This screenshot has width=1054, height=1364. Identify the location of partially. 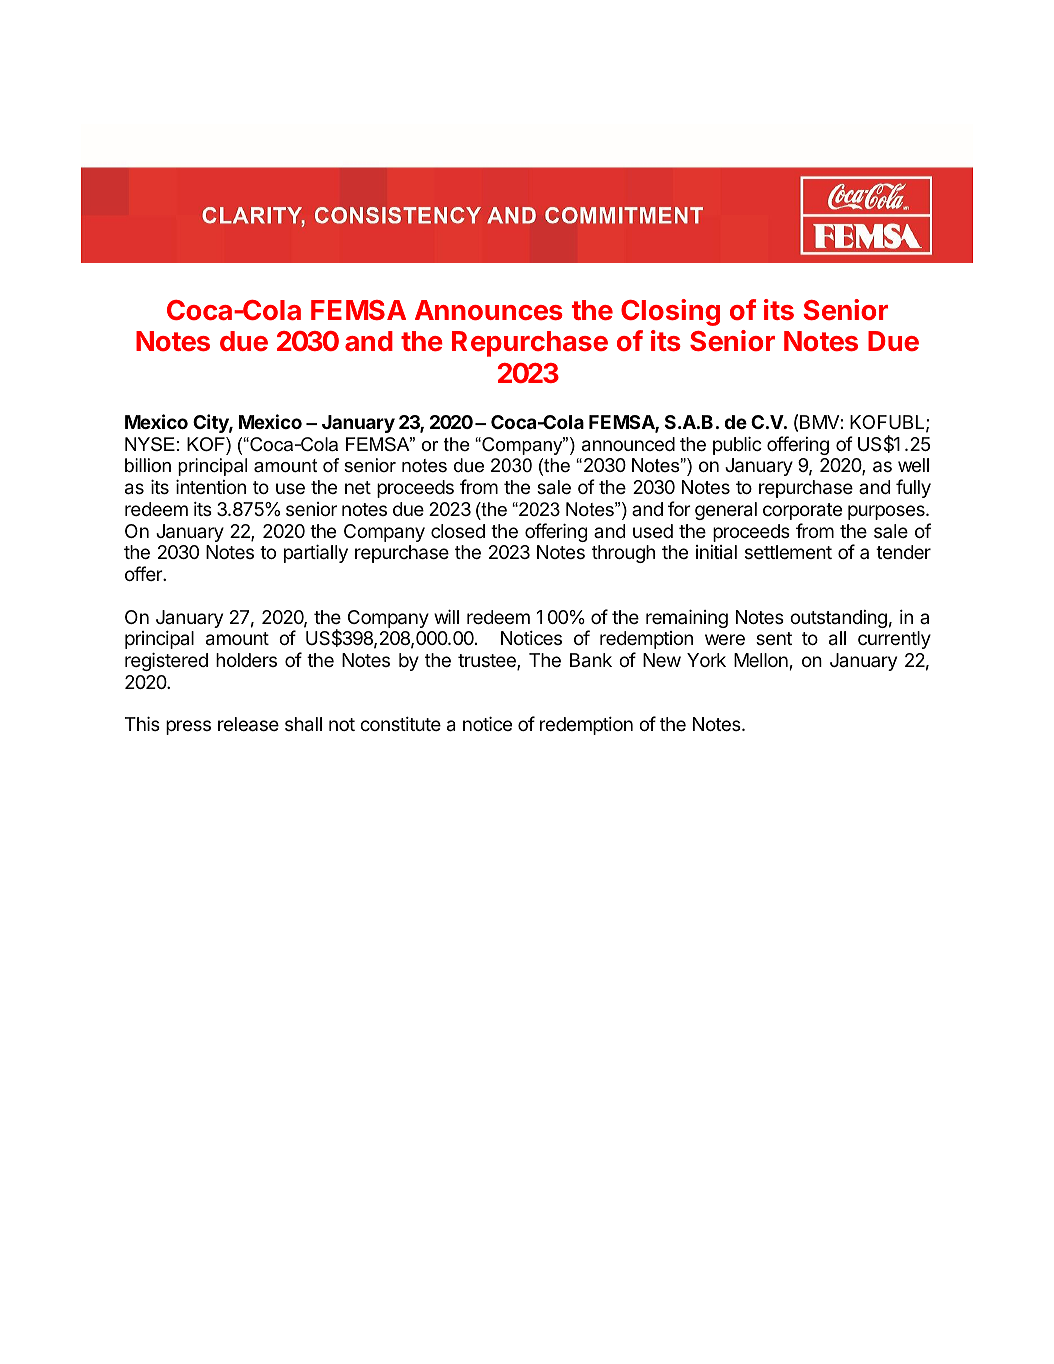
(316, 553).
